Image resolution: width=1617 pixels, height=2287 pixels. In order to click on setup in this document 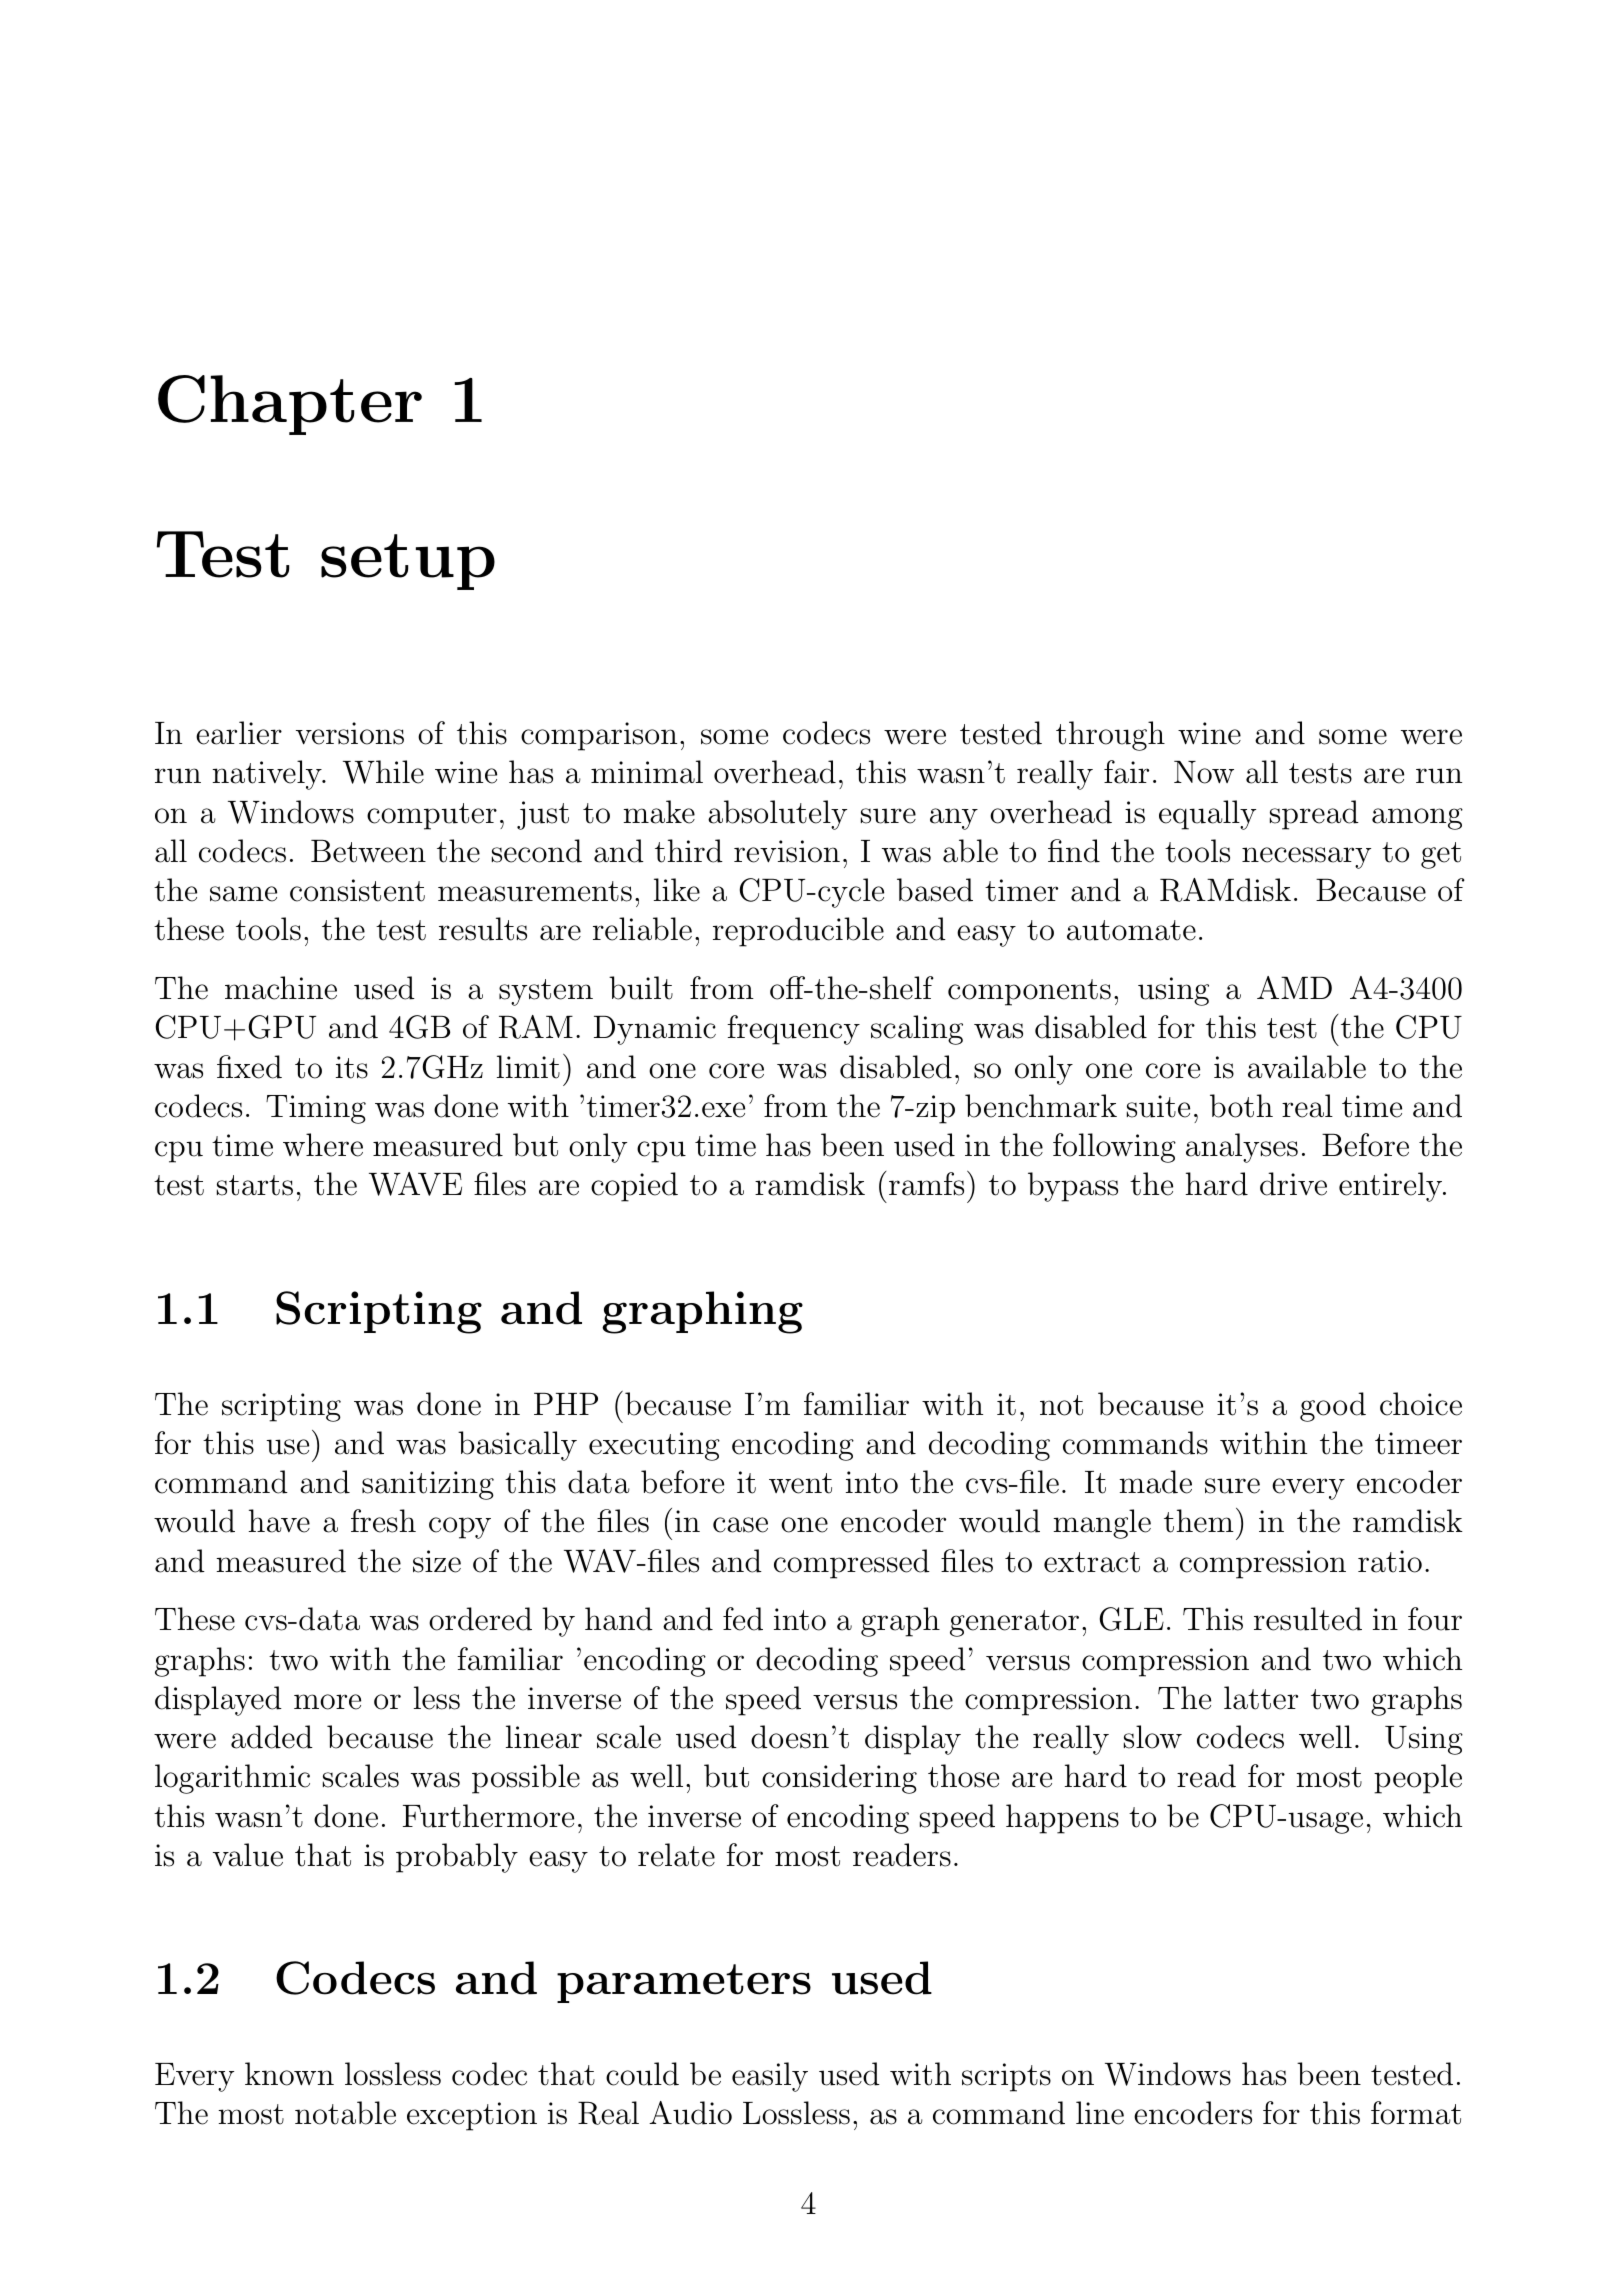, I will do `click(408, 562)`.
